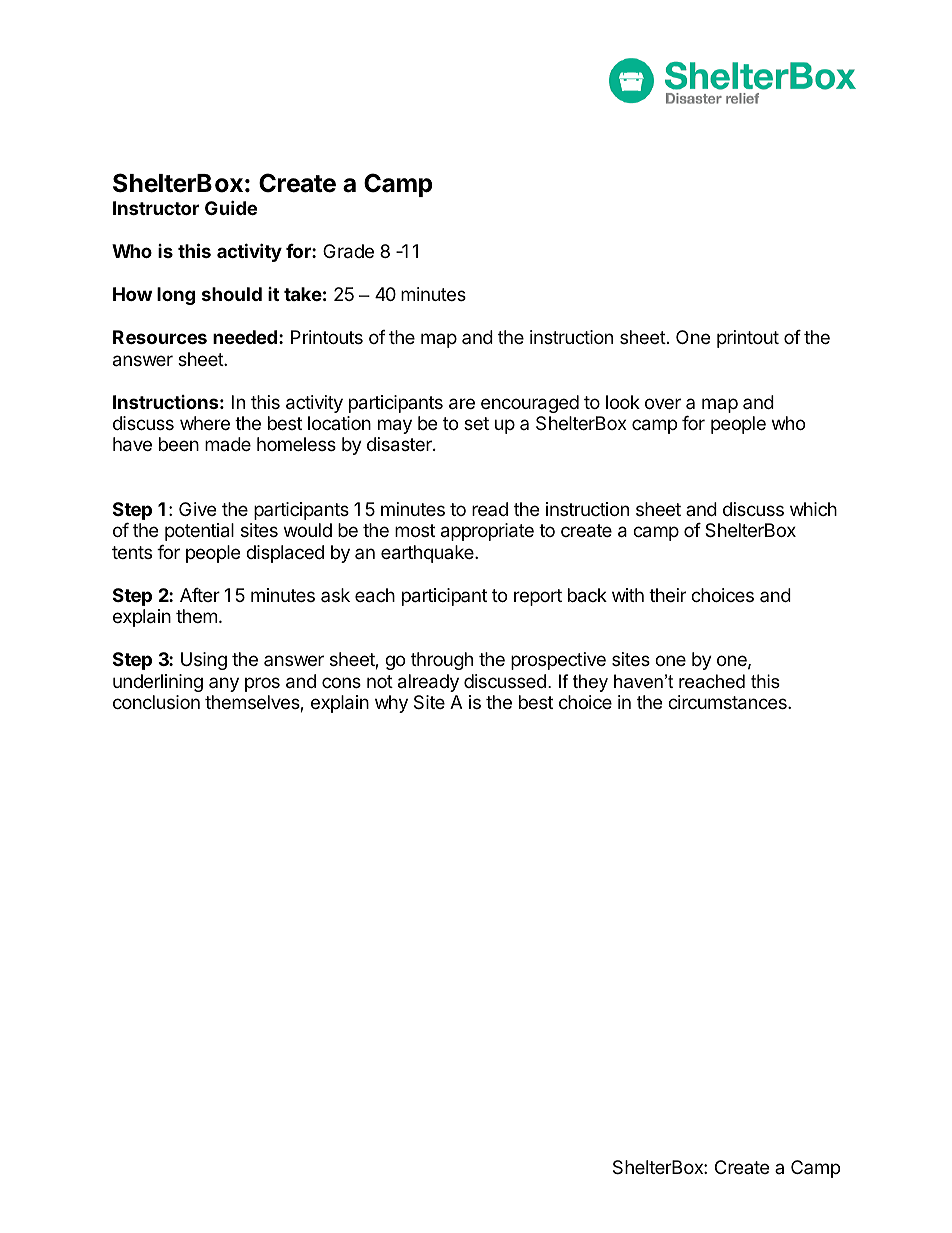 This screenshot has width=952, height=1233. Describe the element at coordinates (400, 444) in the screenshot. I see `disaster` at that location.
